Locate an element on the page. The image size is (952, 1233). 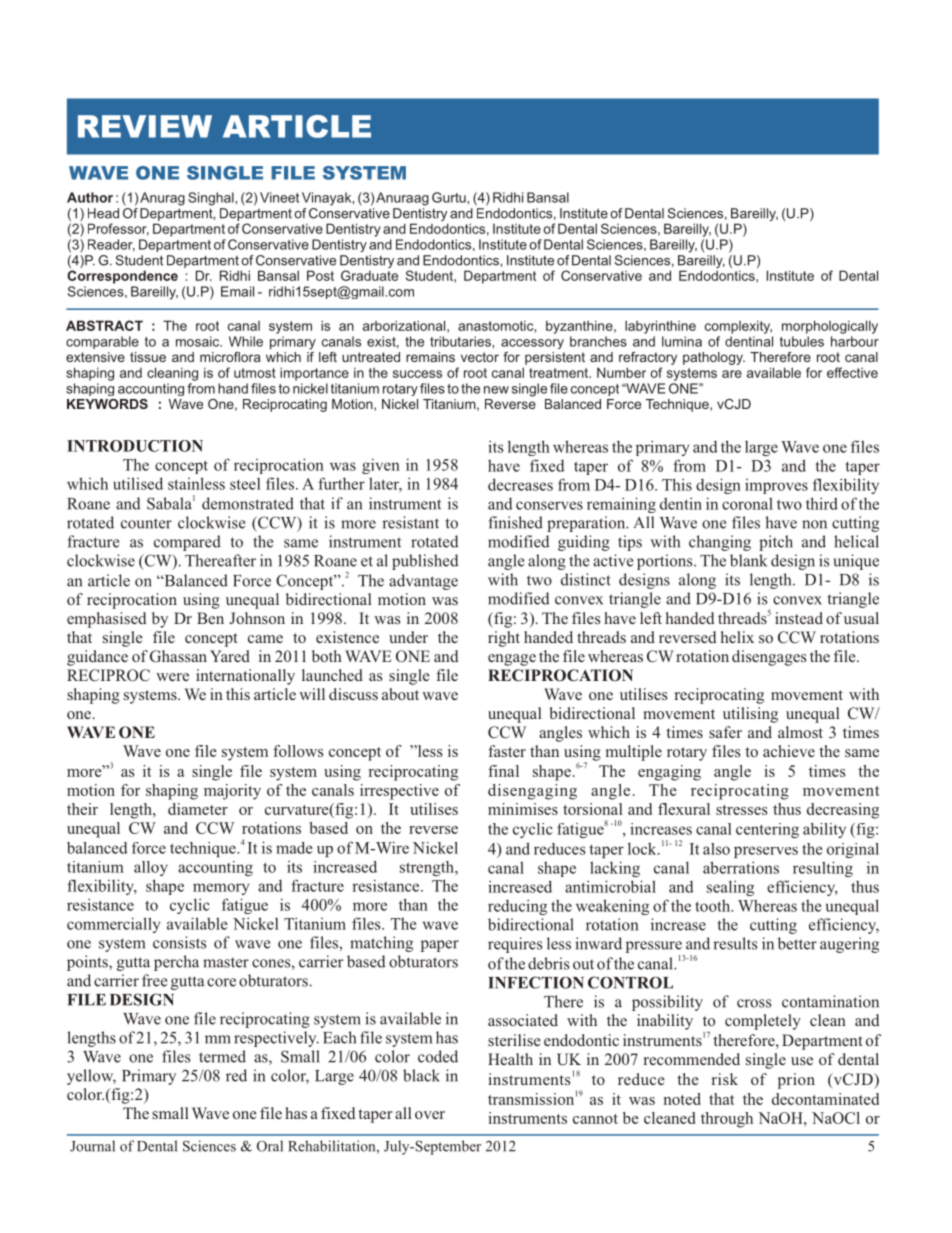
through is located at coordinates (727, 1120).
